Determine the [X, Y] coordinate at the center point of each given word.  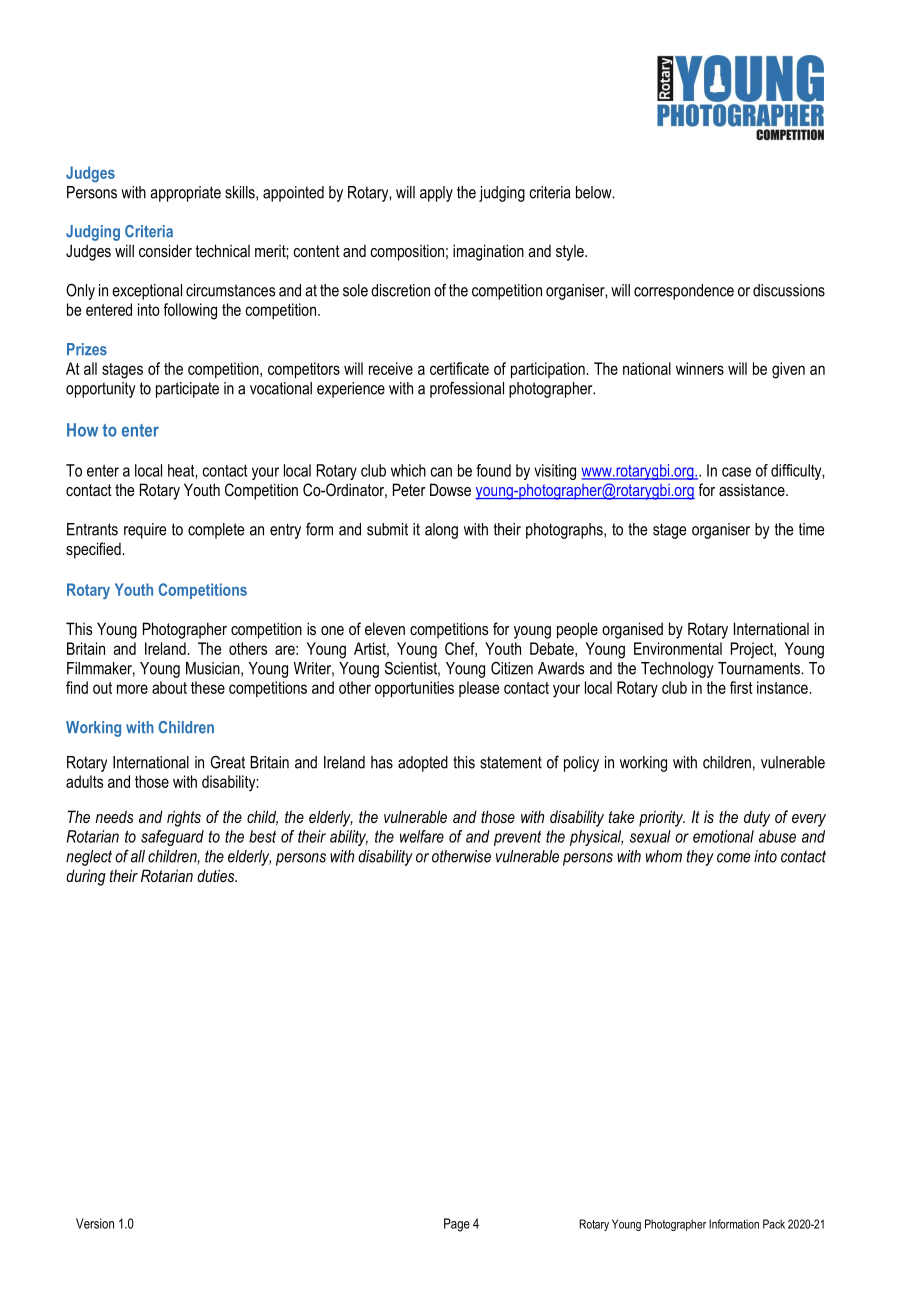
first [741, 687]
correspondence [684, 292]
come [733, 858]
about [169, 687]
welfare [422, 836]
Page [457, 1225]
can [441, 472]
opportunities [414, 689]
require [145, 531]
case [736, 472]
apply [436, 194]
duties [217, 875]
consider [165, 250]
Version [95, 1223]
